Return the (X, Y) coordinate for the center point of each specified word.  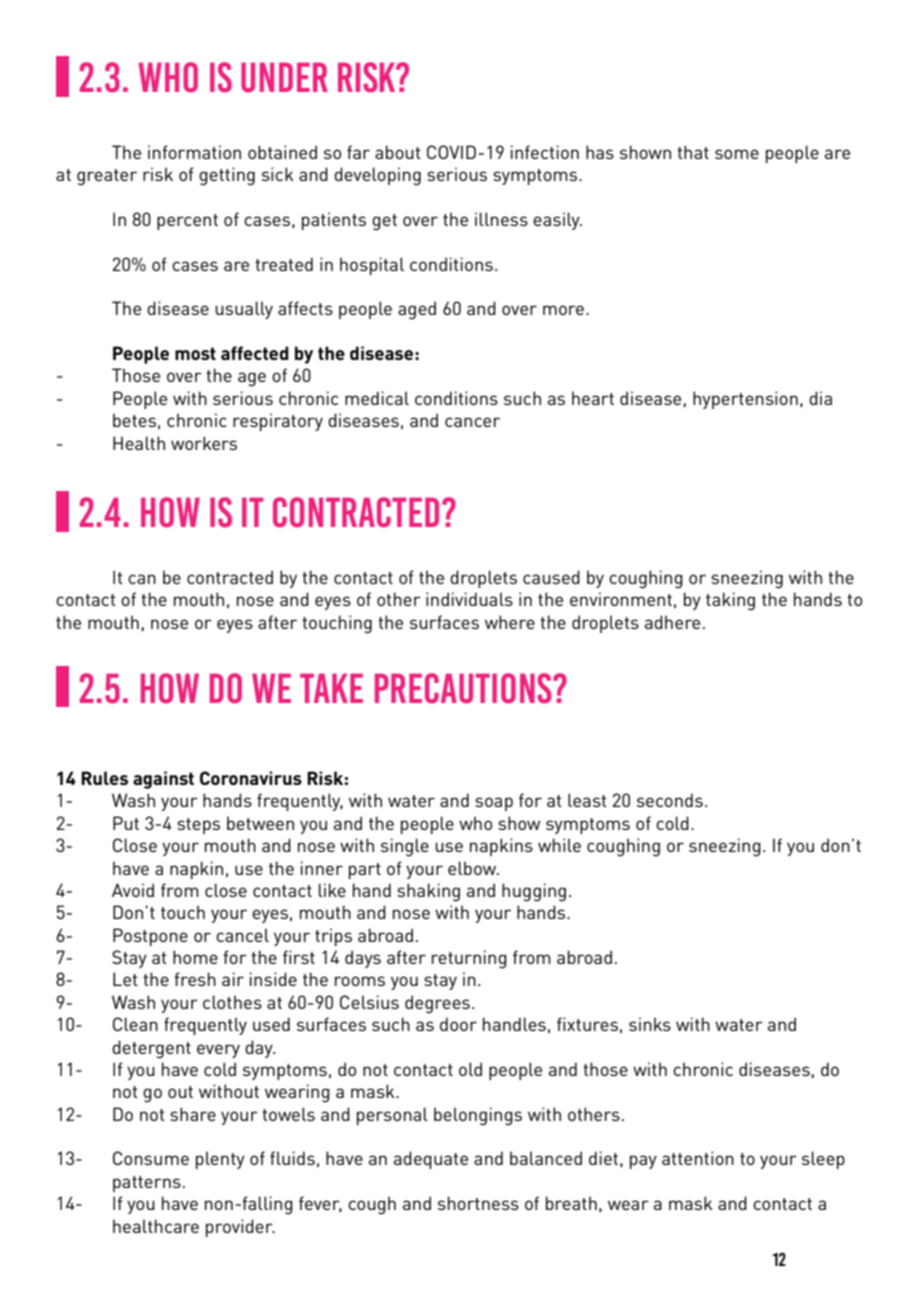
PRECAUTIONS (464, 688)
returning (469, 959)
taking (730, 601)
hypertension (745, 400)
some (737, 154)
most (195, 353)
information (194, 152)
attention (698, 1158)
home (195, 957)
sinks (650, 1024)
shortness (478, 1203)
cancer (472, 422)
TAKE (331, 688)
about (398, 152)
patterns (147, 1184)
